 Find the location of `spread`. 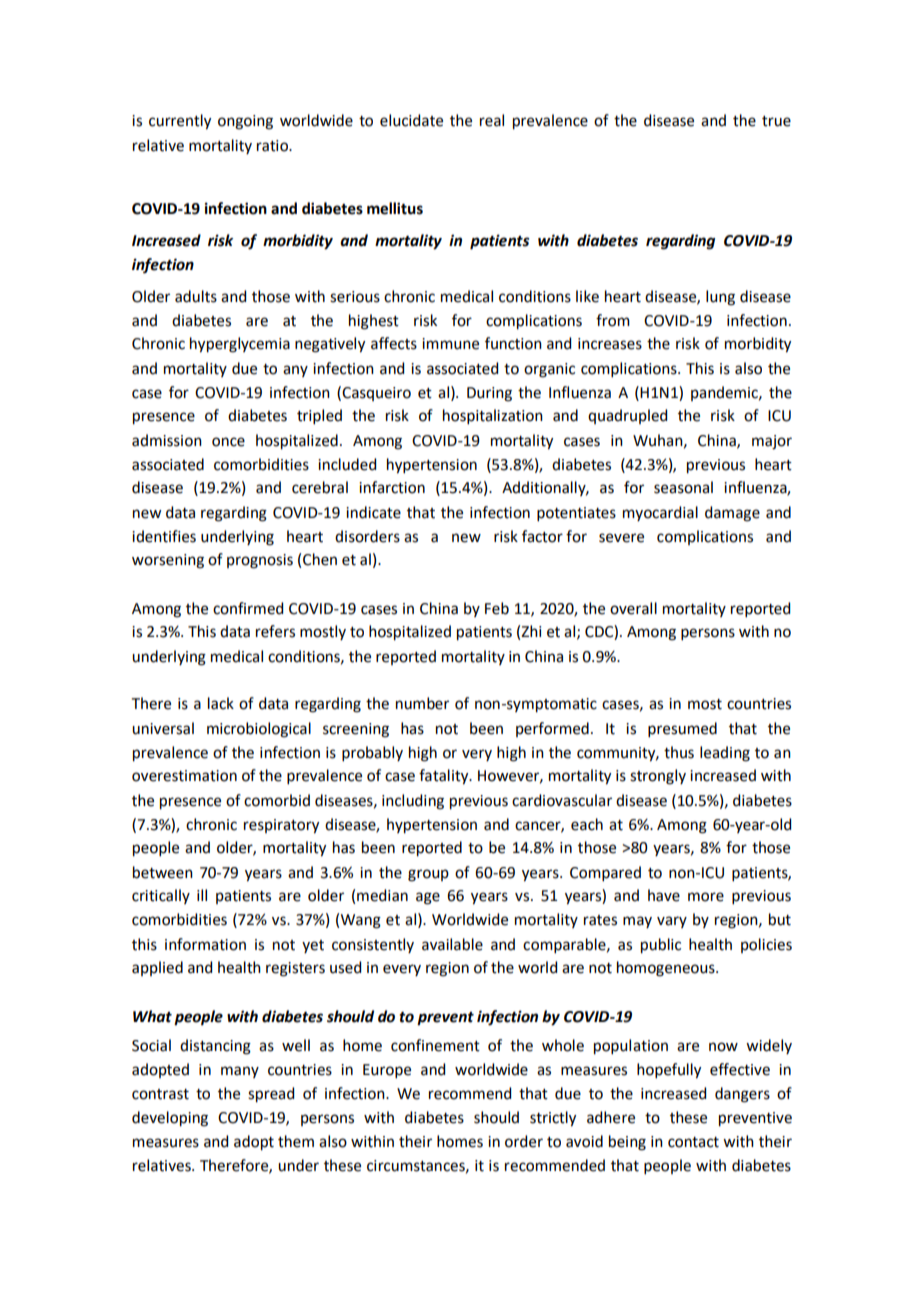

spread is located at coordinates (271, 1095).
